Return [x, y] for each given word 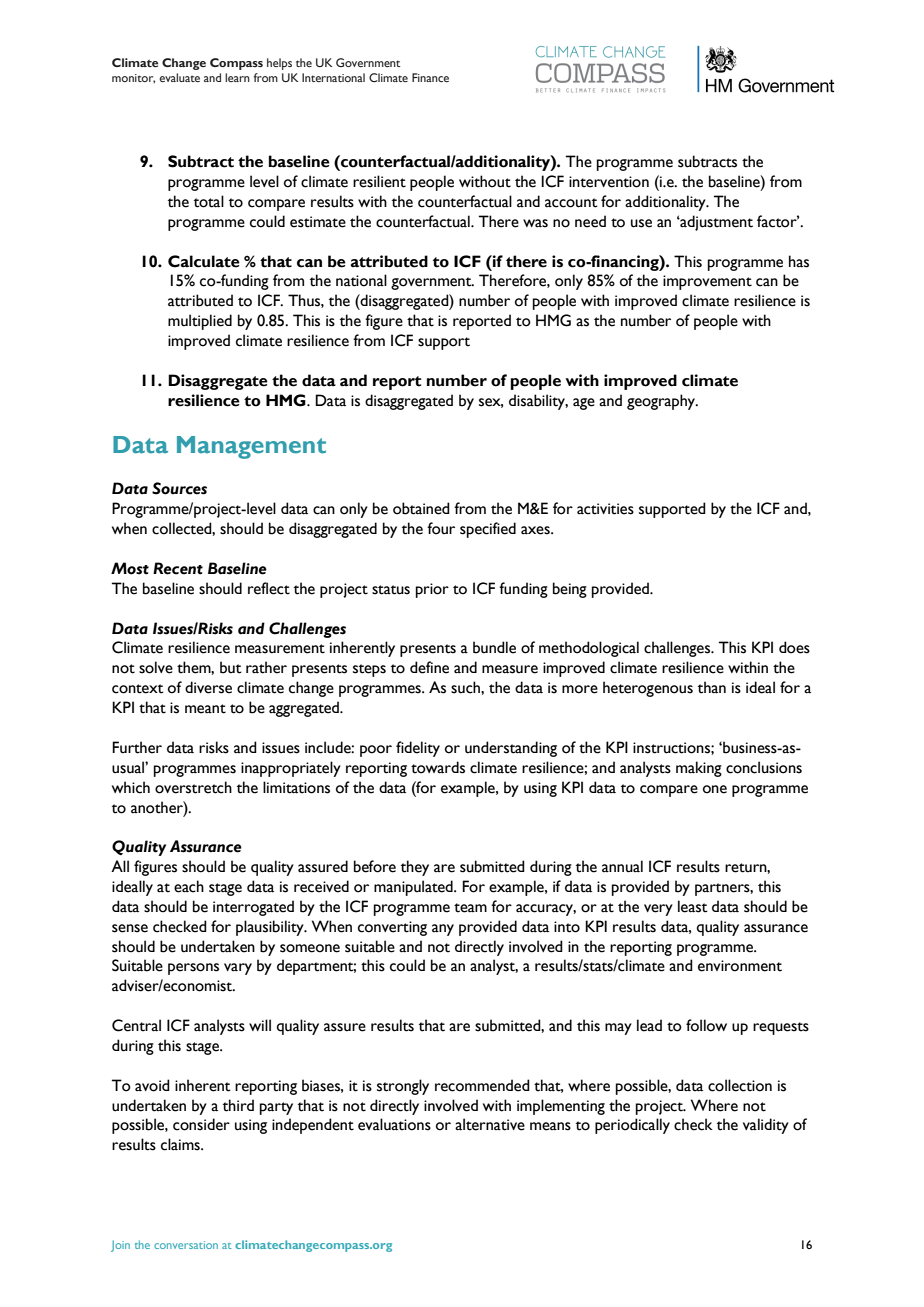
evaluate [179, 77]
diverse [208, 687]
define [429, 667]
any [443, 930]
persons [193, 969]
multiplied [200, 322]
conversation [186, 1245]
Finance [430, 77]
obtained [421, 508]
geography [662, 402]
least [693, 906]
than [712, 687]
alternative [490, 1124]
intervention [609, 182]
